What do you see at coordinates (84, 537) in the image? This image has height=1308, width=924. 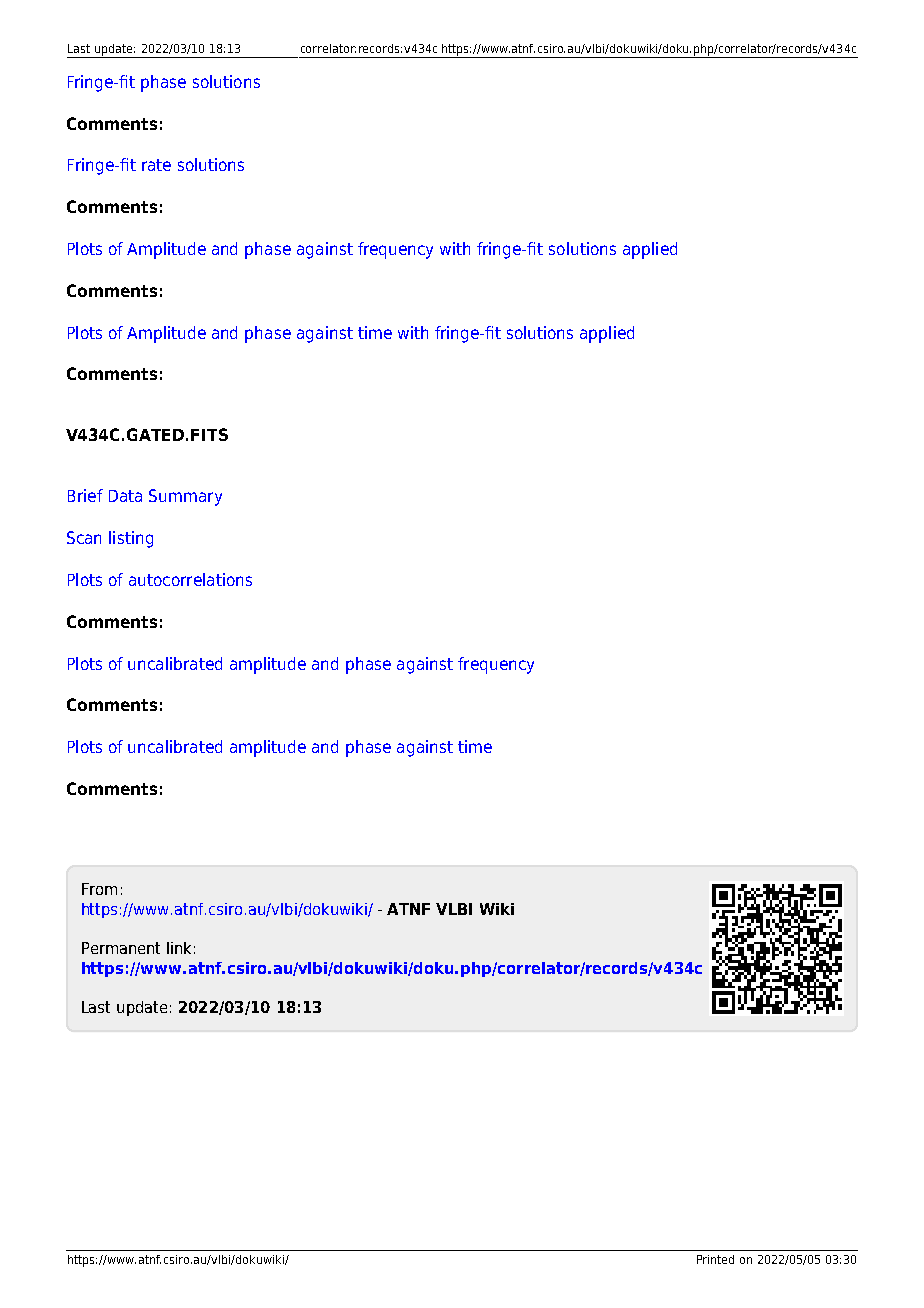 I see `Scan` at bounding box center [84, 537].
